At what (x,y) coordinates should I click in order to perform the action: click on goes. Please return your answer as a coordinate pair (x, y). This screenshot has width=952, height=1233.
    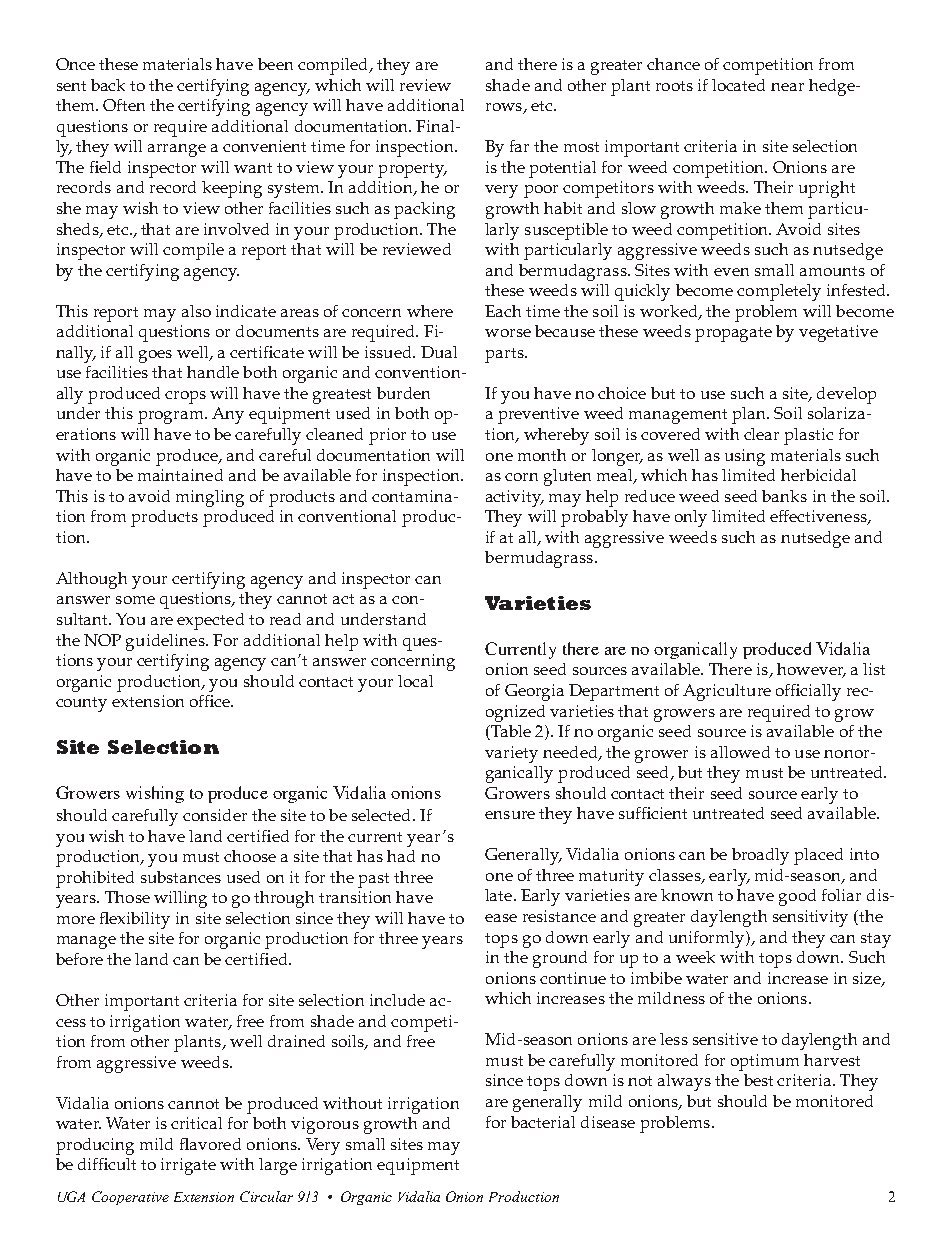
    Looking at the image, I should click on (155, 356).
